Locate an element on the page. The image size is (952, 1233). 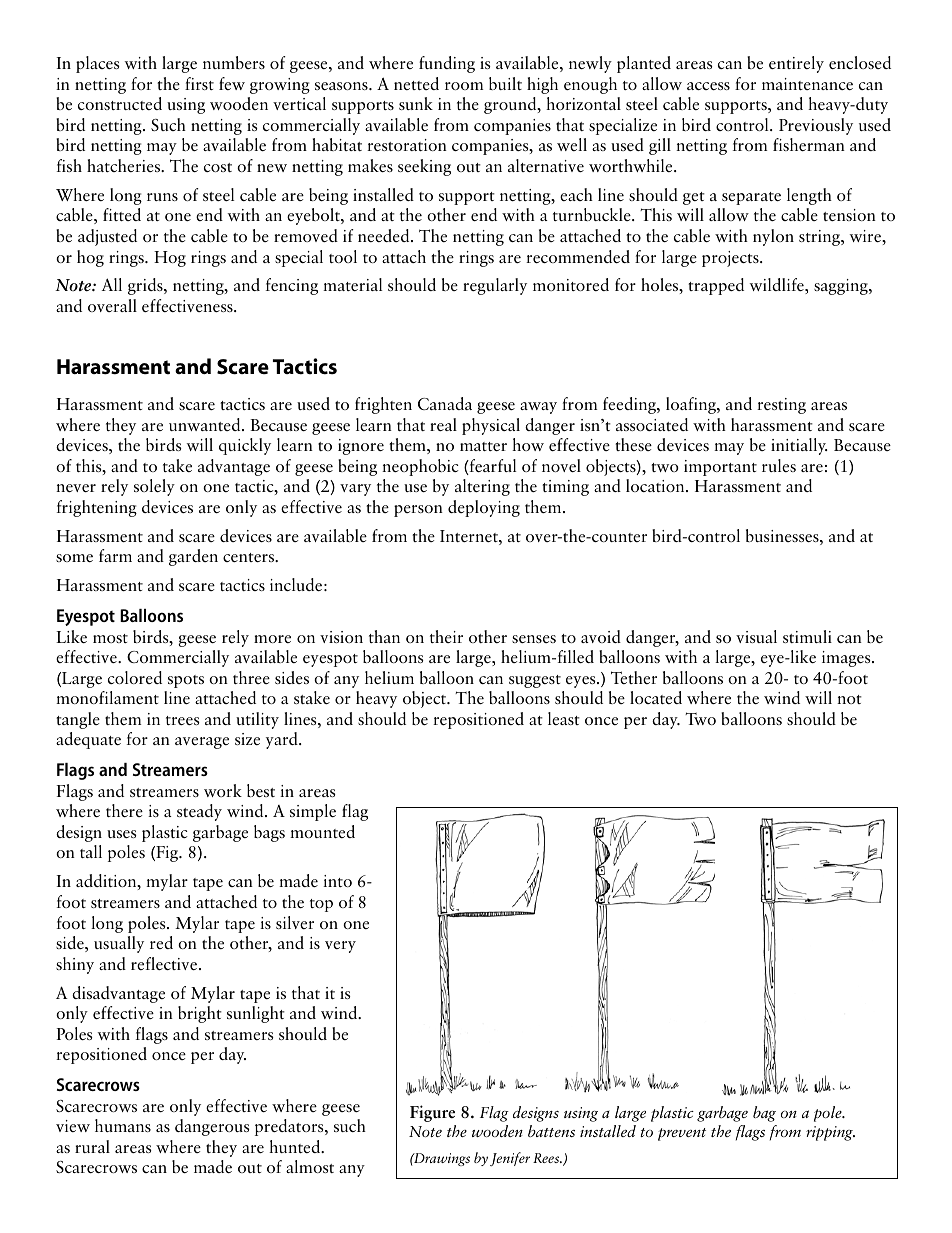
first is located at coordinates (199, 83).
